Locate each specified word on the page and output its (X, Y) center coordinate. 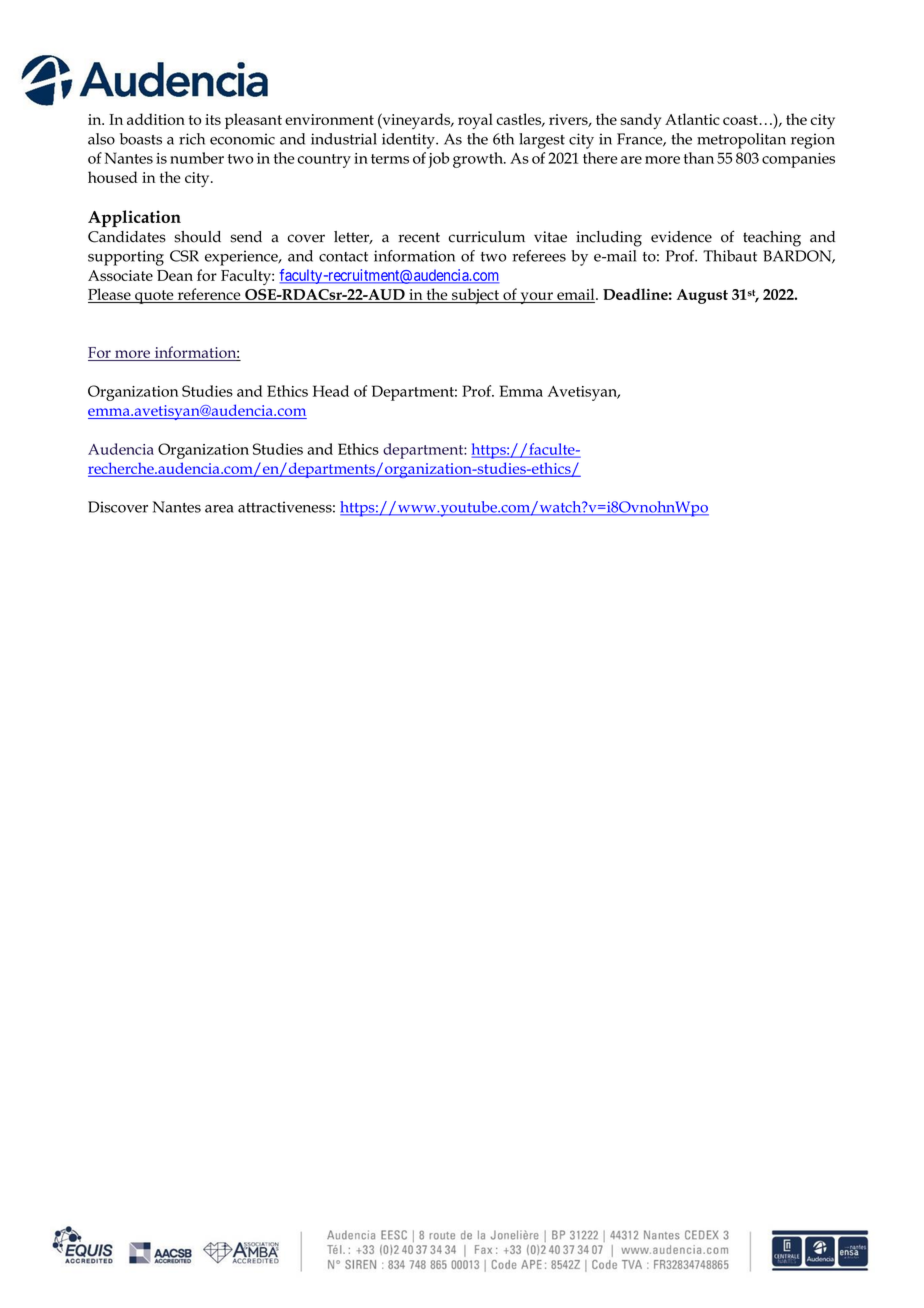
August (702, 296)
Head (331, 391)
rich (192, 139)
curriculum (487, 237)
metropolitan (741, 141)
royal (475, 121)
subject (476, 296)
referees (539, 256)
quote (154, 297)
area (219, 509)
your (536, 298)
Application (134, 218)
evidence (681, 237)
